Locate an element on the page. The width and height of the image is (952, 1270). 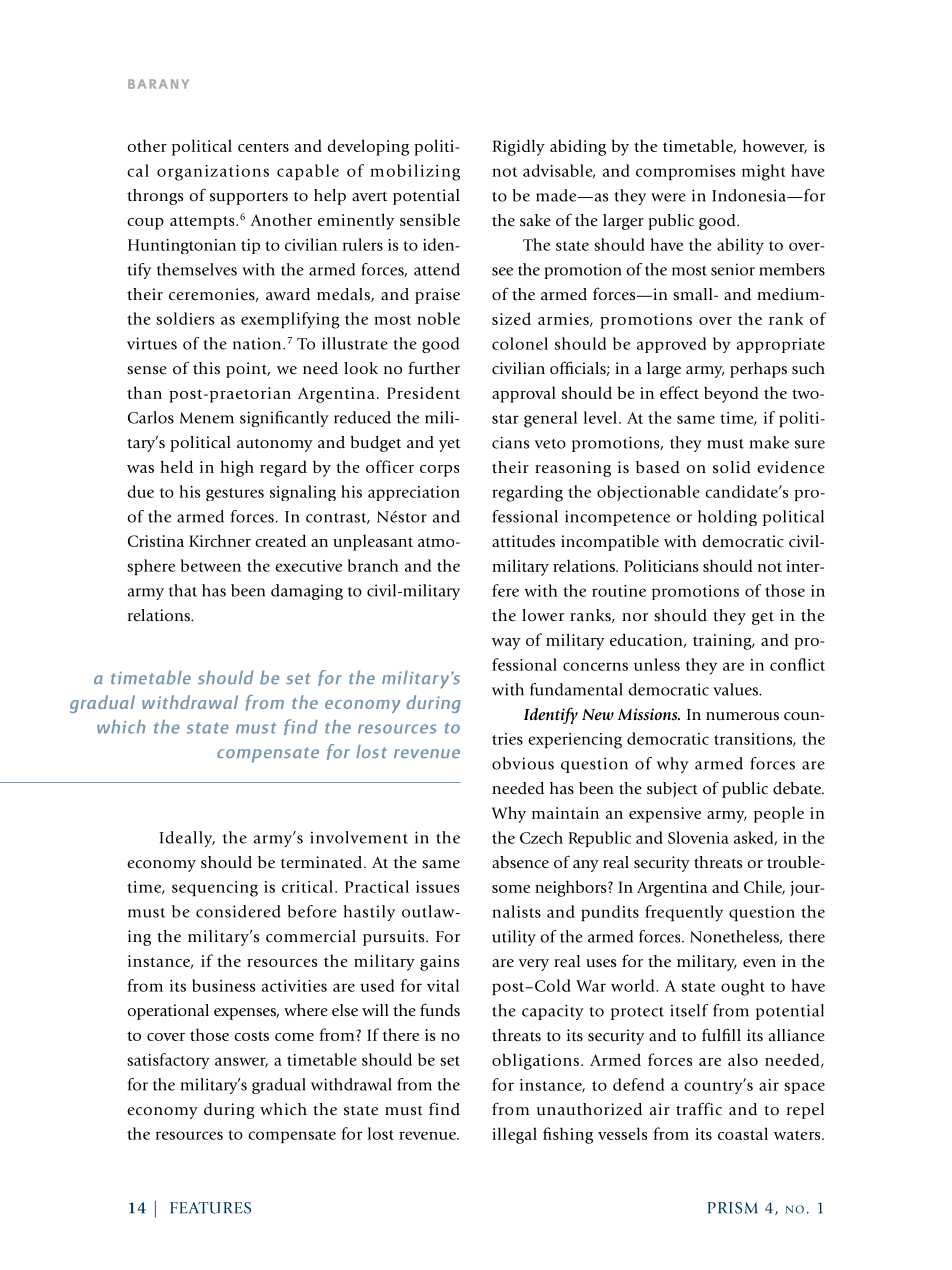
PRISM is located at coordinates (732, 1208).
